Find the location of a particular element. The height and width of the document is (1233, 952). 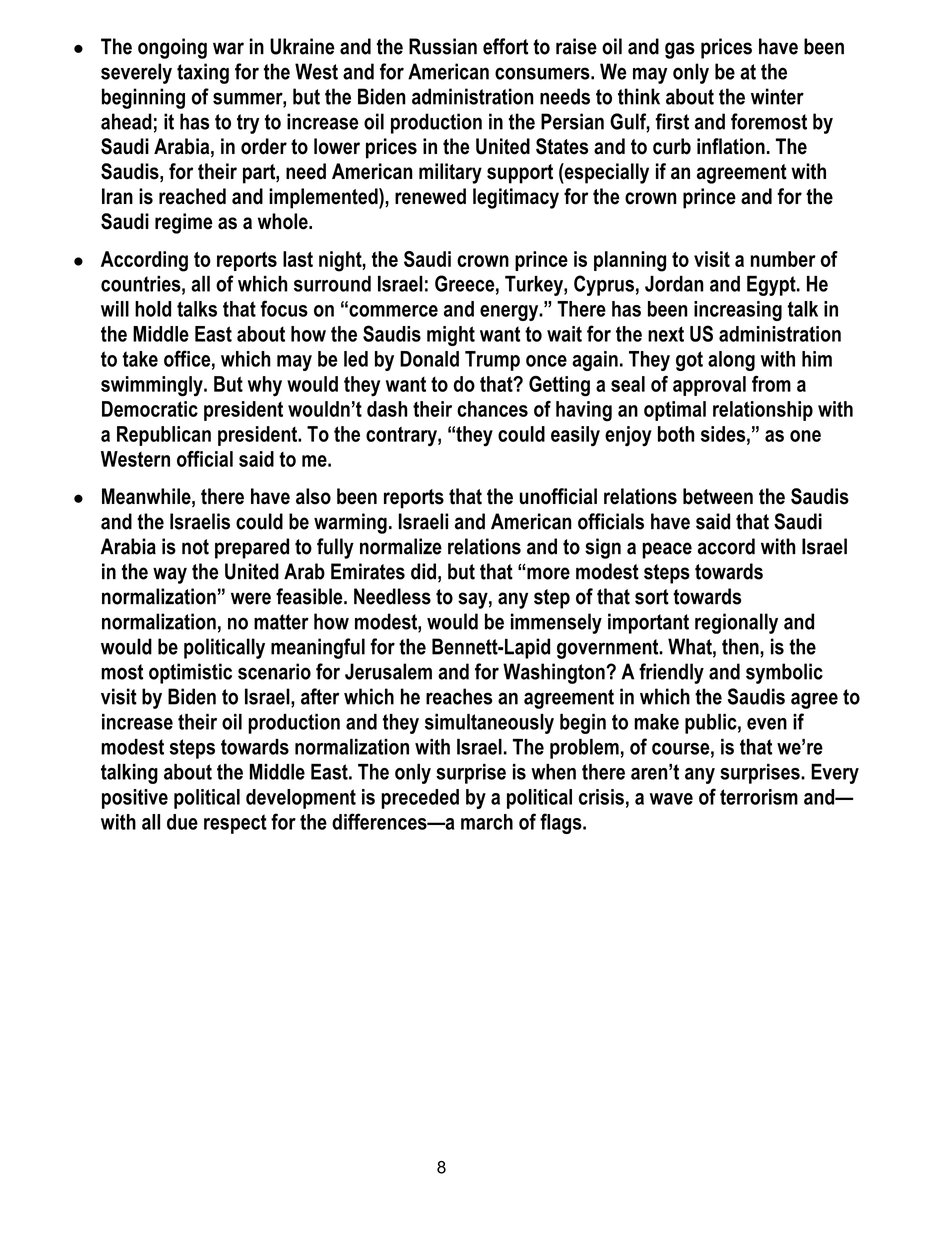

did is located at coordinates (423, 571).
